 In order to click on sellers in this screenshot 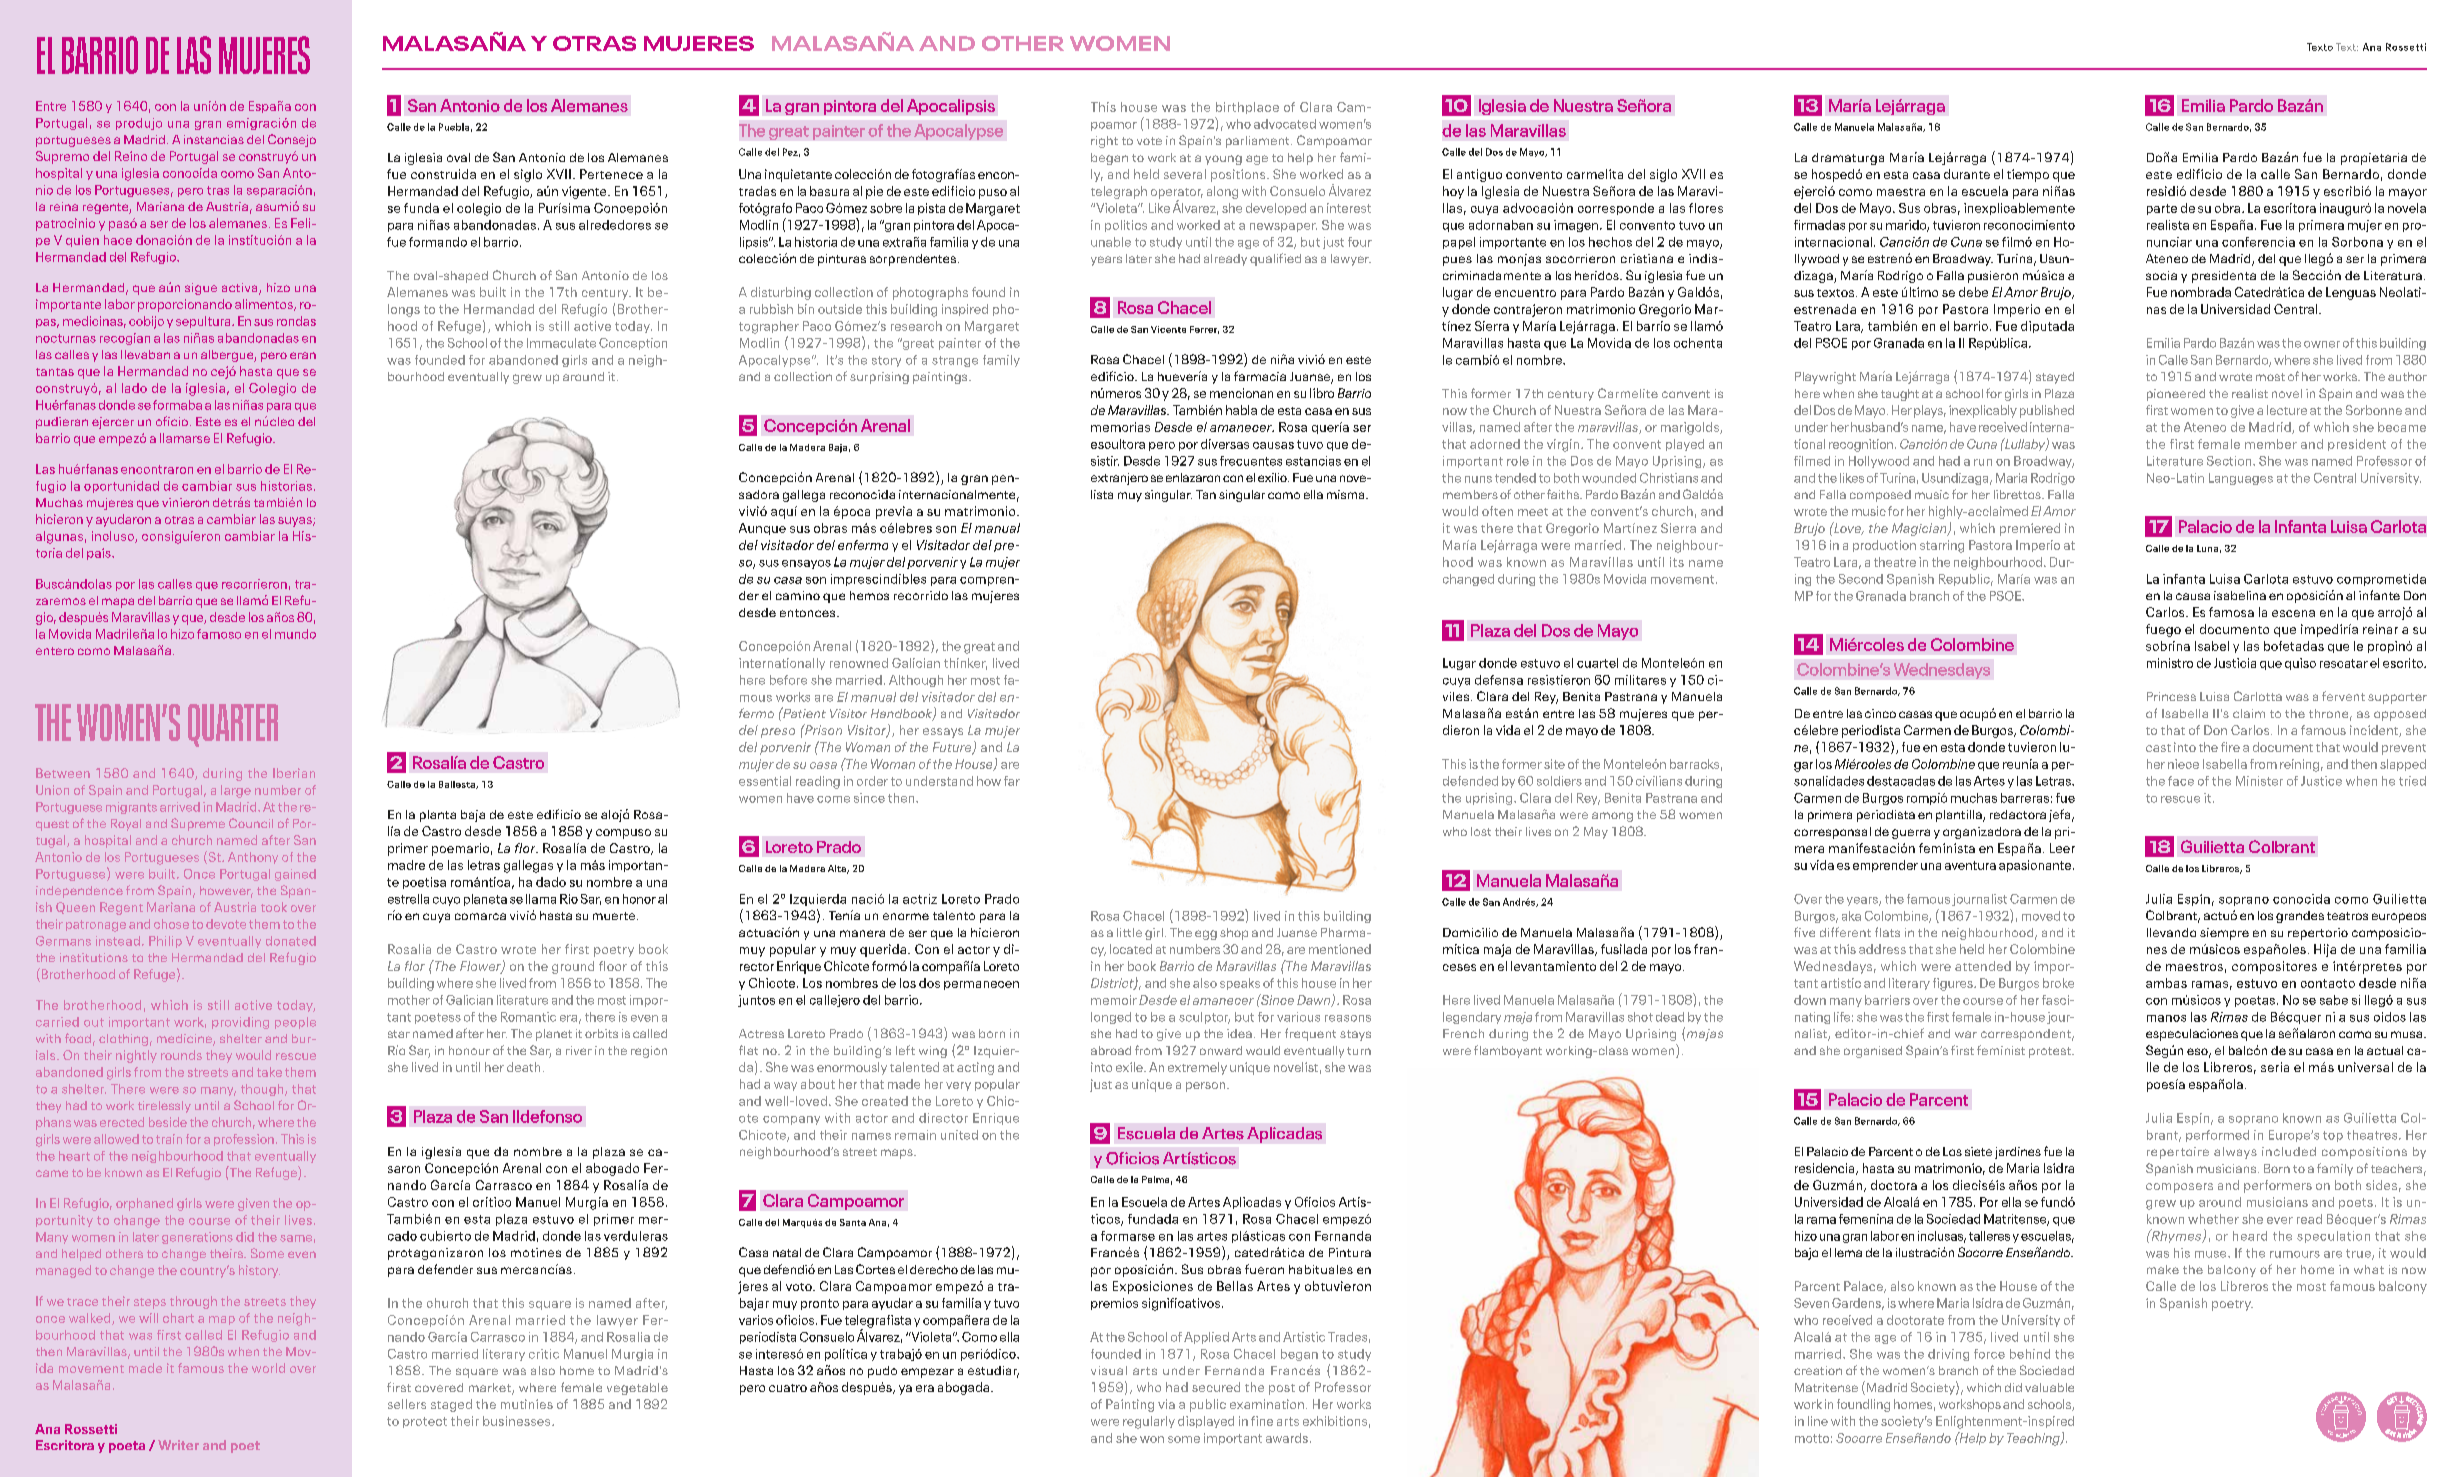, I will do `click(407, 1404)`.
